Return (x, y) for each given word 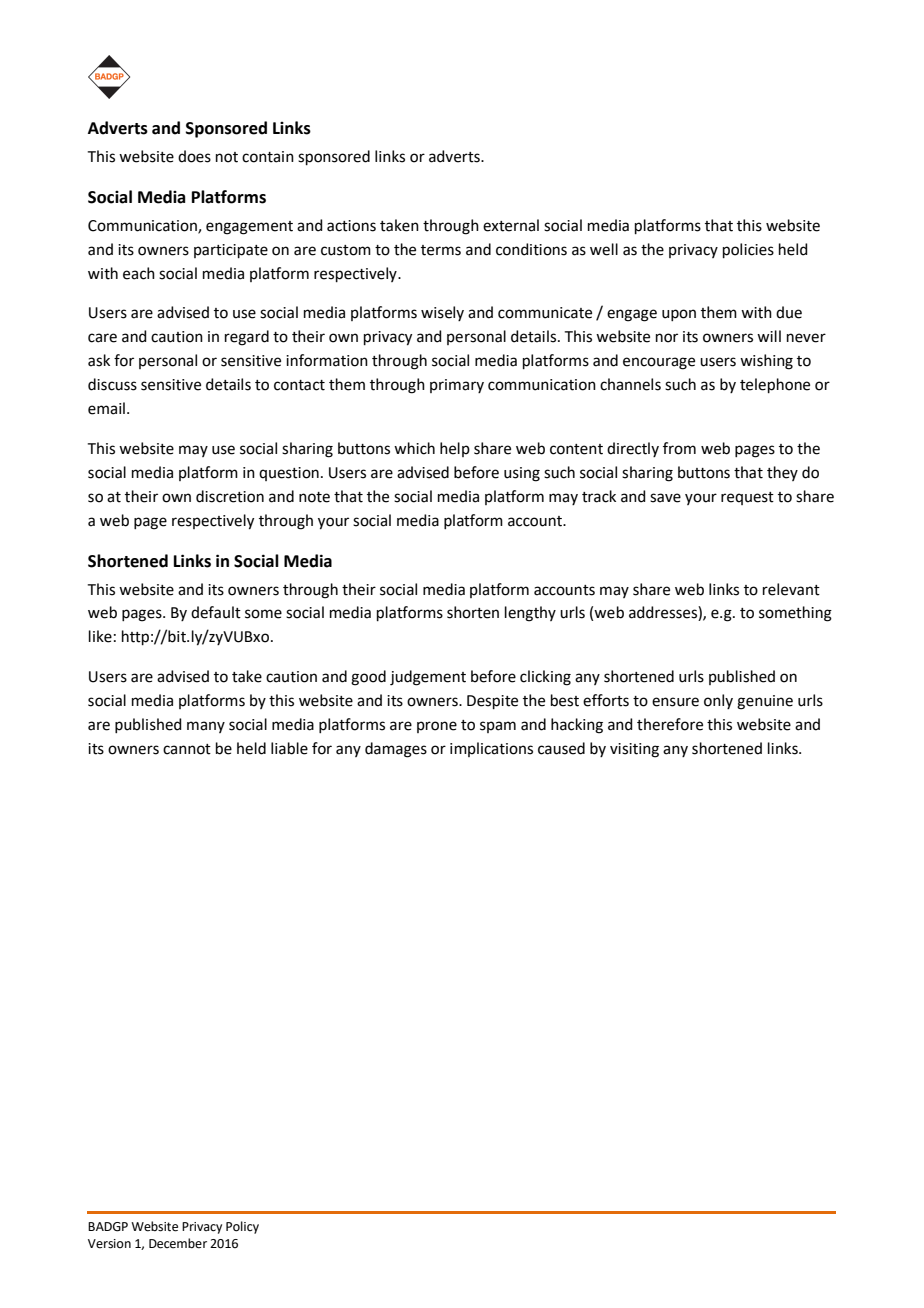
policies (748, 250)
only (718, 701)
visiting (634, 750)
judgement (428, 678)
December (178, 1243)
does (194, 156)
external (511, 225)
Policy (242, 1227)
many (206, 727)
